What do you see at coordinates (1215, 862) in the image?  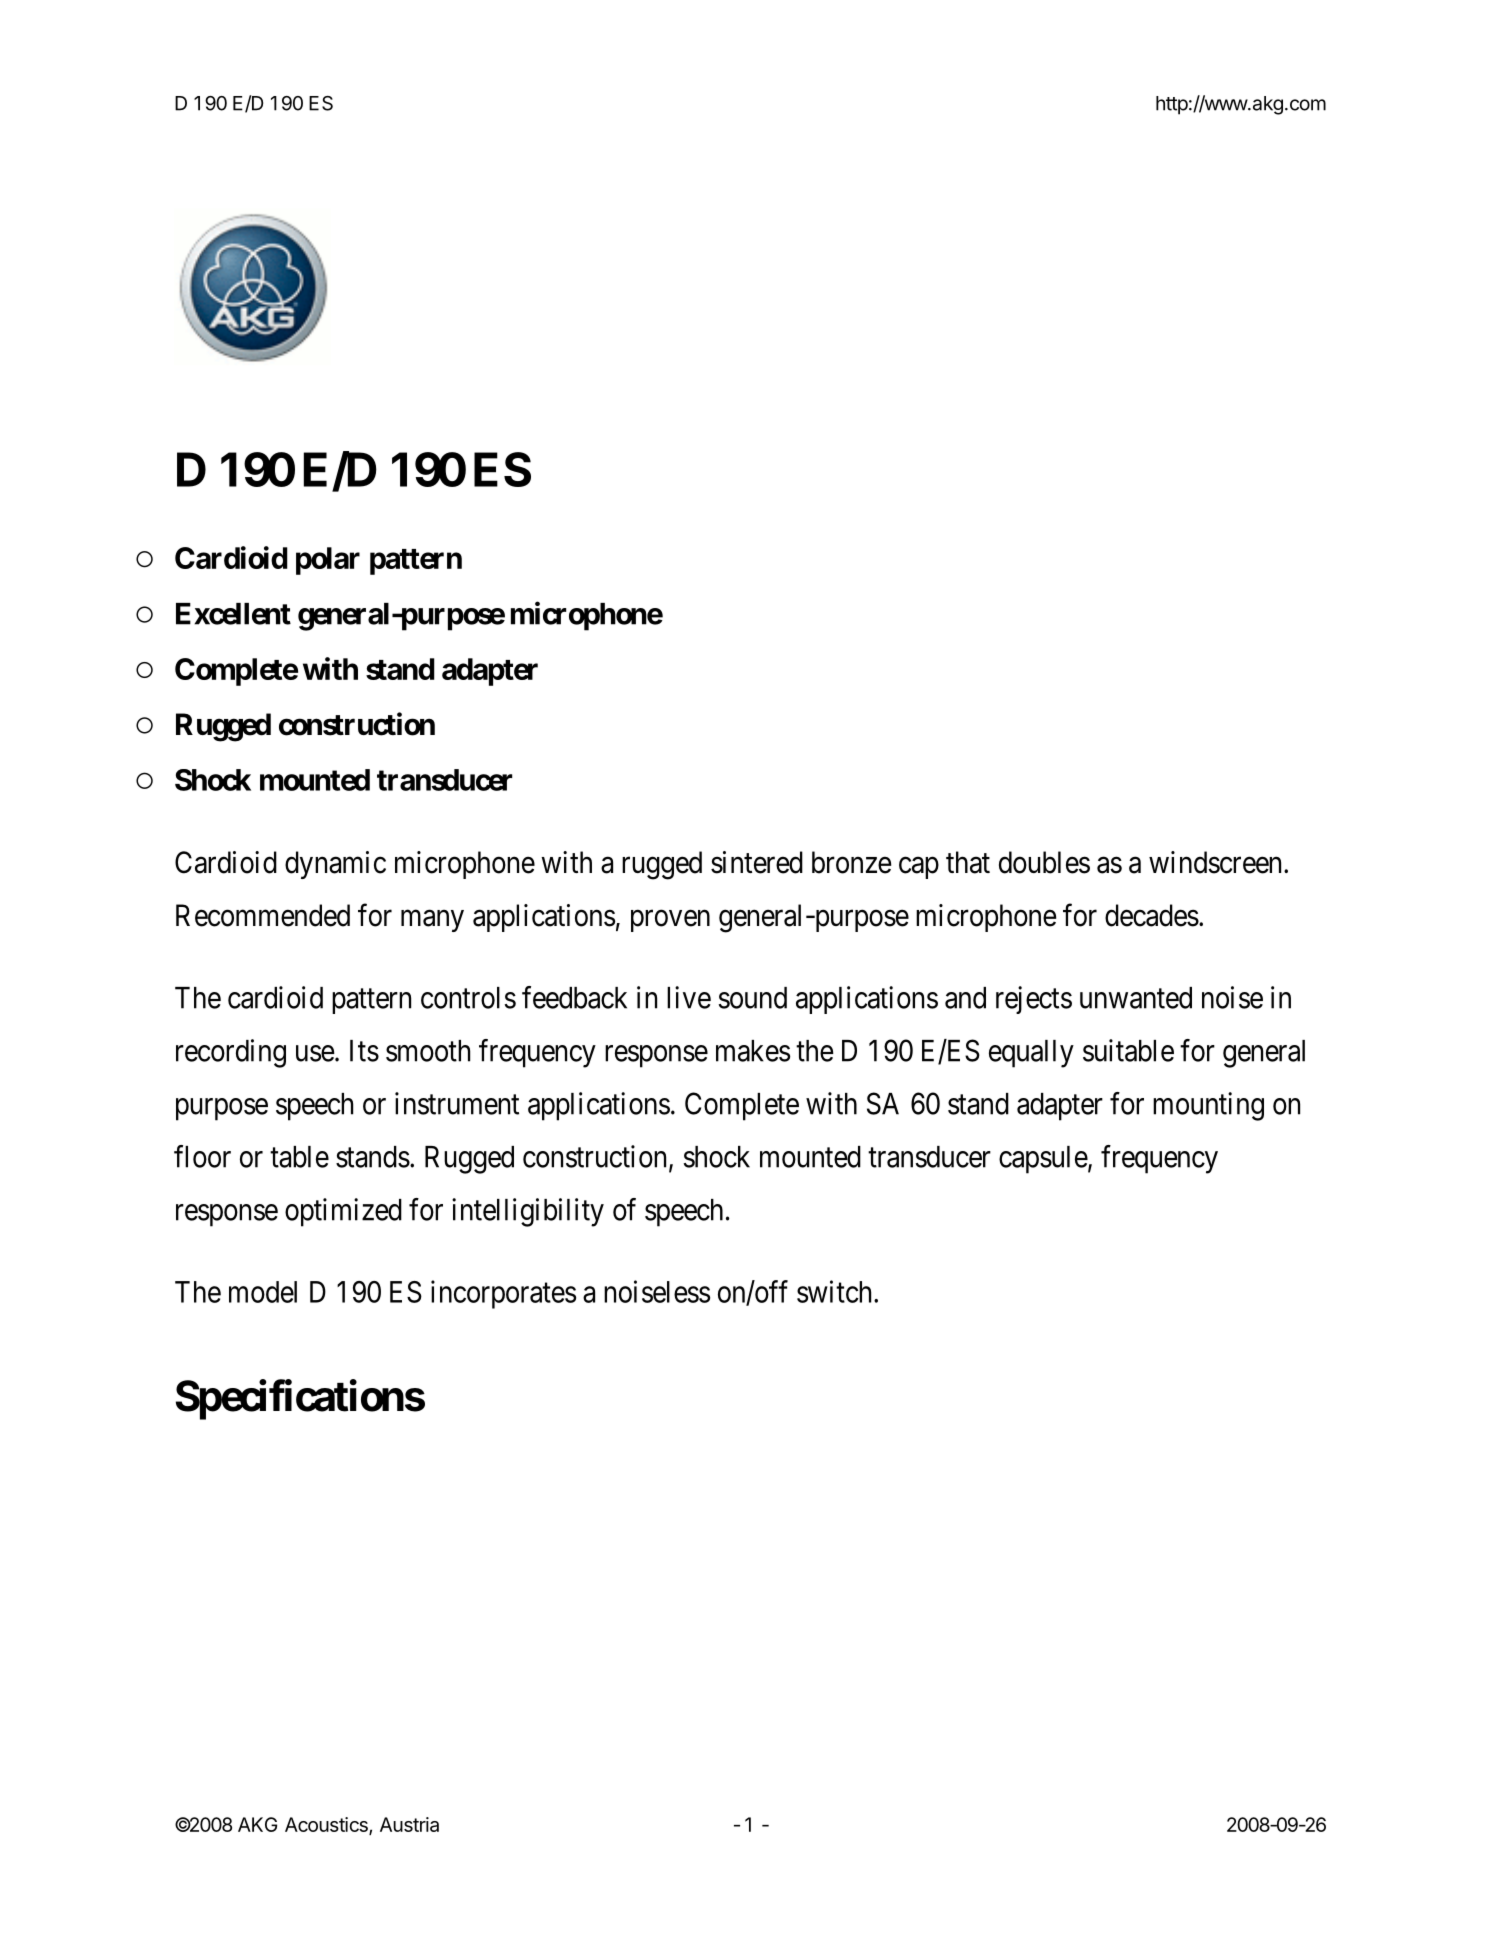 I see `windscreen` at bounding box center [1215, 862].
